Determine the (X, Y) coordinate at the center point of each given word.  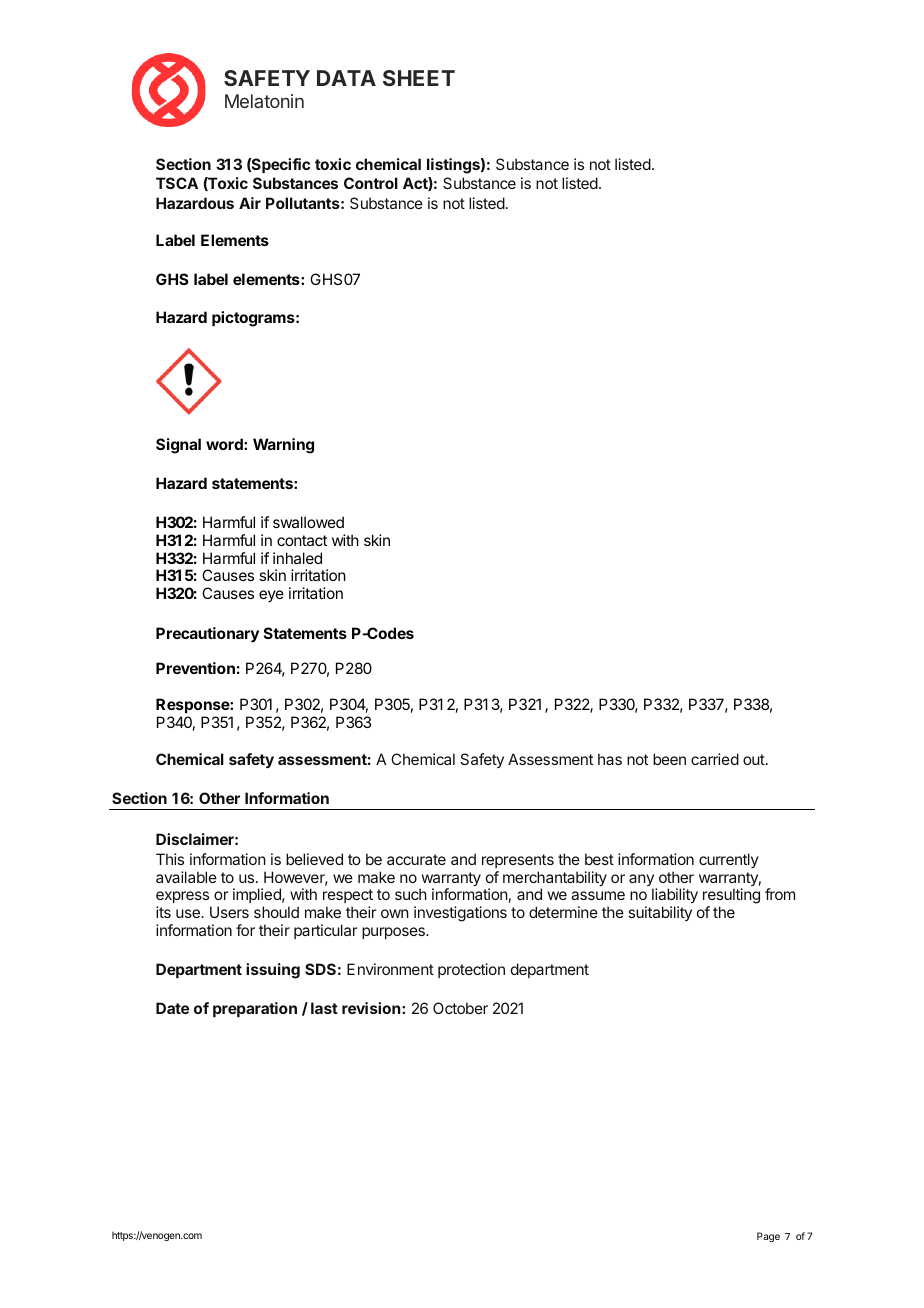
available (186, 877)
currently (729, 860)
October (460, 1008)
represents (518, 861)
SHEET (419, 78)
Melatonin (264, 101)
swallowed (308, 522)
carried (715, 759)
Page (768, 1237)
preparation (255, 1009)
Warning (283, 446)
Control (371, 183)
